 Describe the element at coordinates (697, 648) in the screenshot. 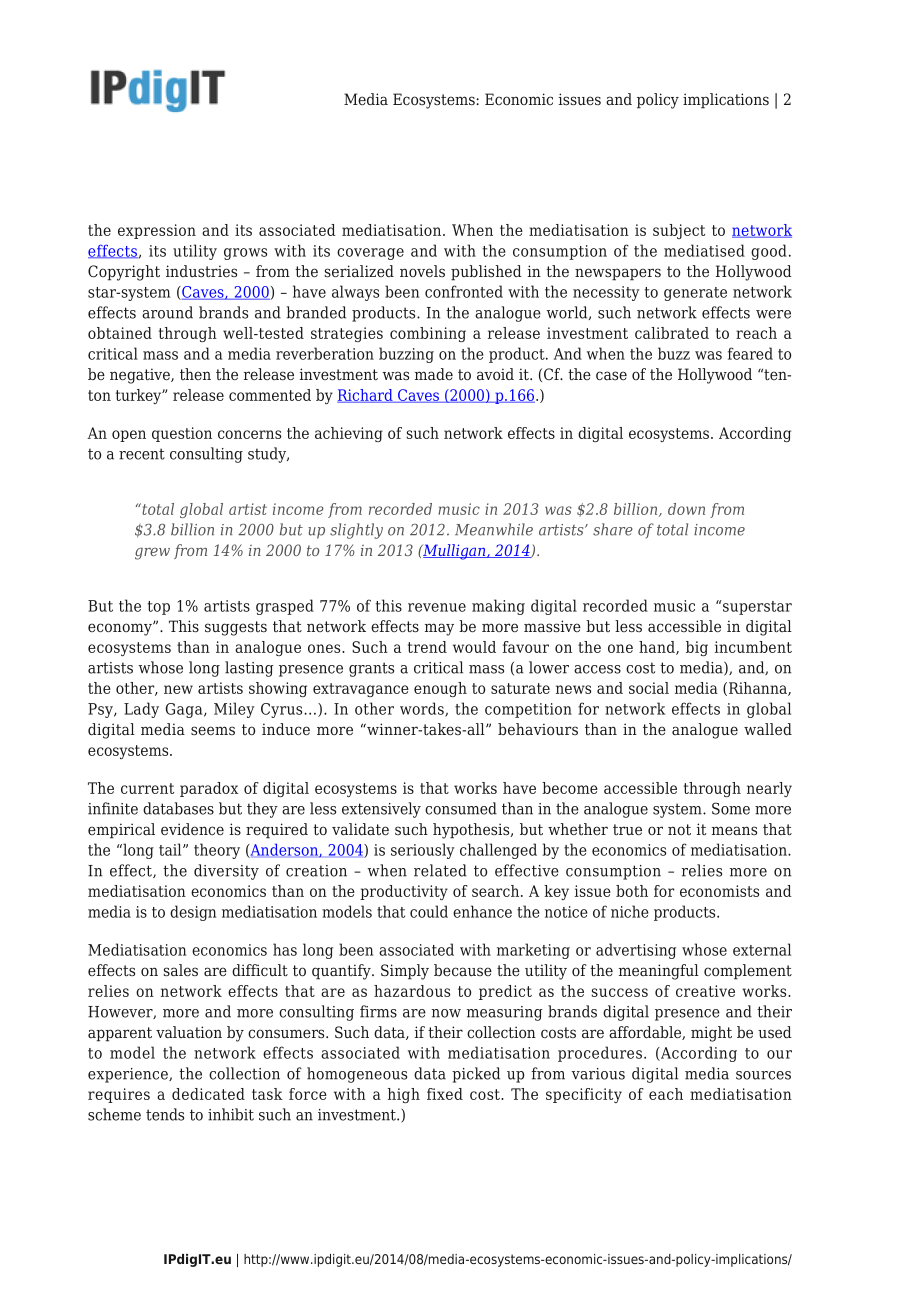

I see `big` at that location.
